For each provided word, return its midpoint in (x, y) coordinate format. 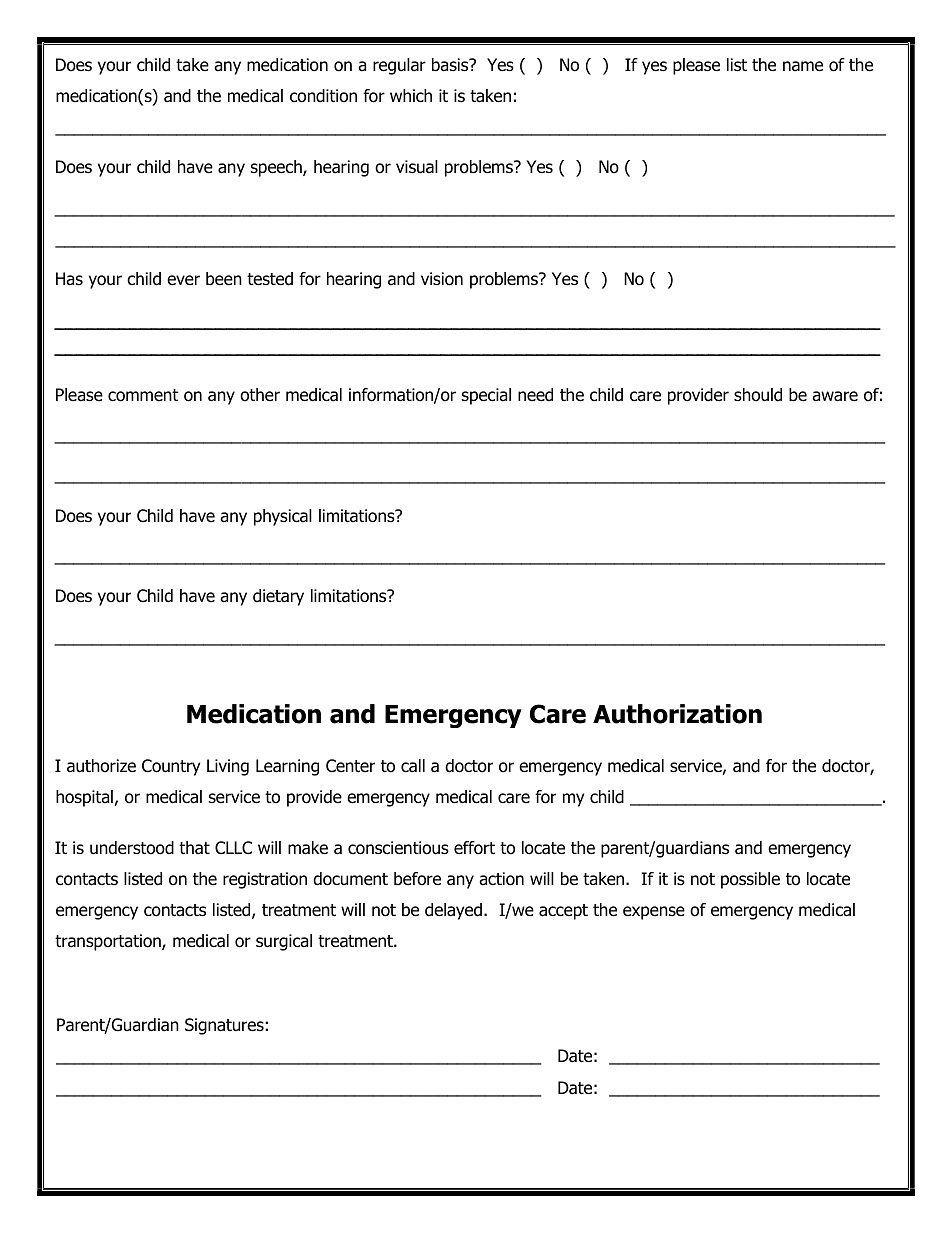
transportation (109, 942)
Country (171, 767)
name (803, 66)
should (758, 395)
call (413, 766)
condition (323, 96)
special (486, 396)
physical (283, 517)
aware (835, 396)
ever (183, 280)
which (411, 95)
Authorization (677, 714)
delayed (455, 911)
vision (442, 279)
